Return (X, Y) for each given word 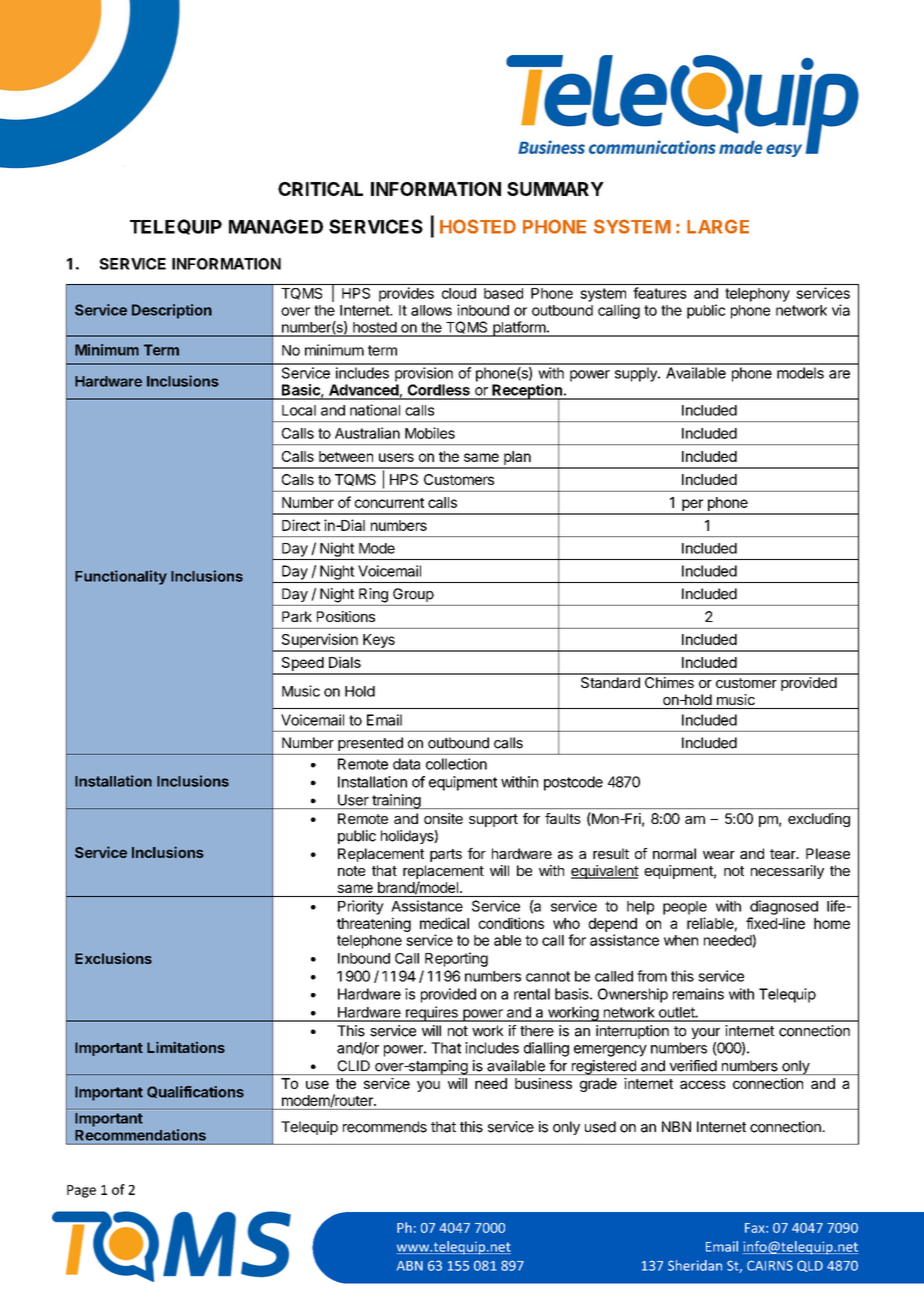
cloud (459, 293)
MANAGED (276, 226)
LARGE (718, 226)
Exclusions (113, 958)
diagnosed (784, 907)
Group (413, 595)
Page (81, 1191)
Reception (527, 392)
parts (446, 855)
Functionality (121, 577)
